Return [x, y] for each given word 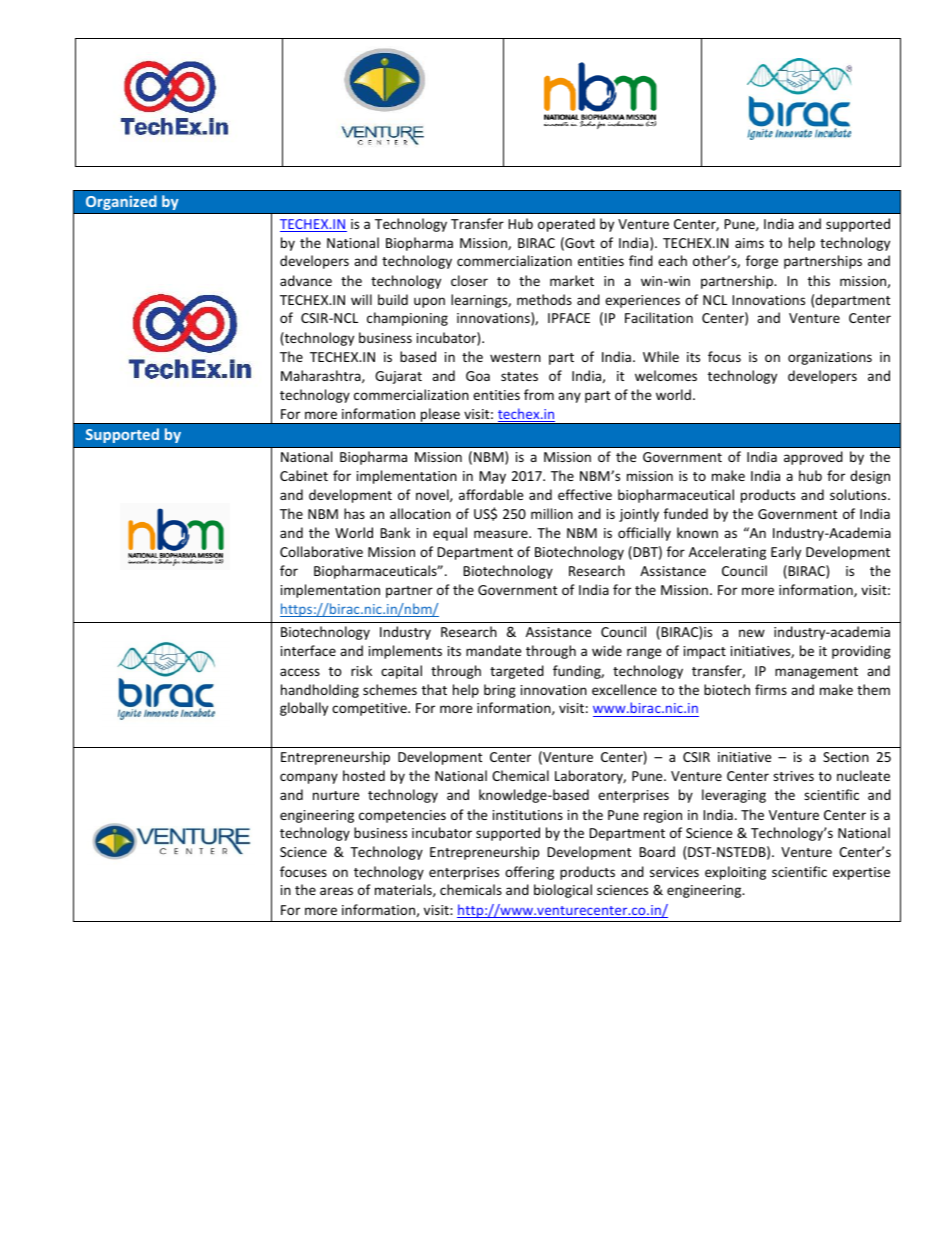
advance [306, 280]
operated [566, 225]
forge [762, 262]
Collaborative [321, 551]
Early [786, 553]
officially [644, 534]
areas [336, 891]
